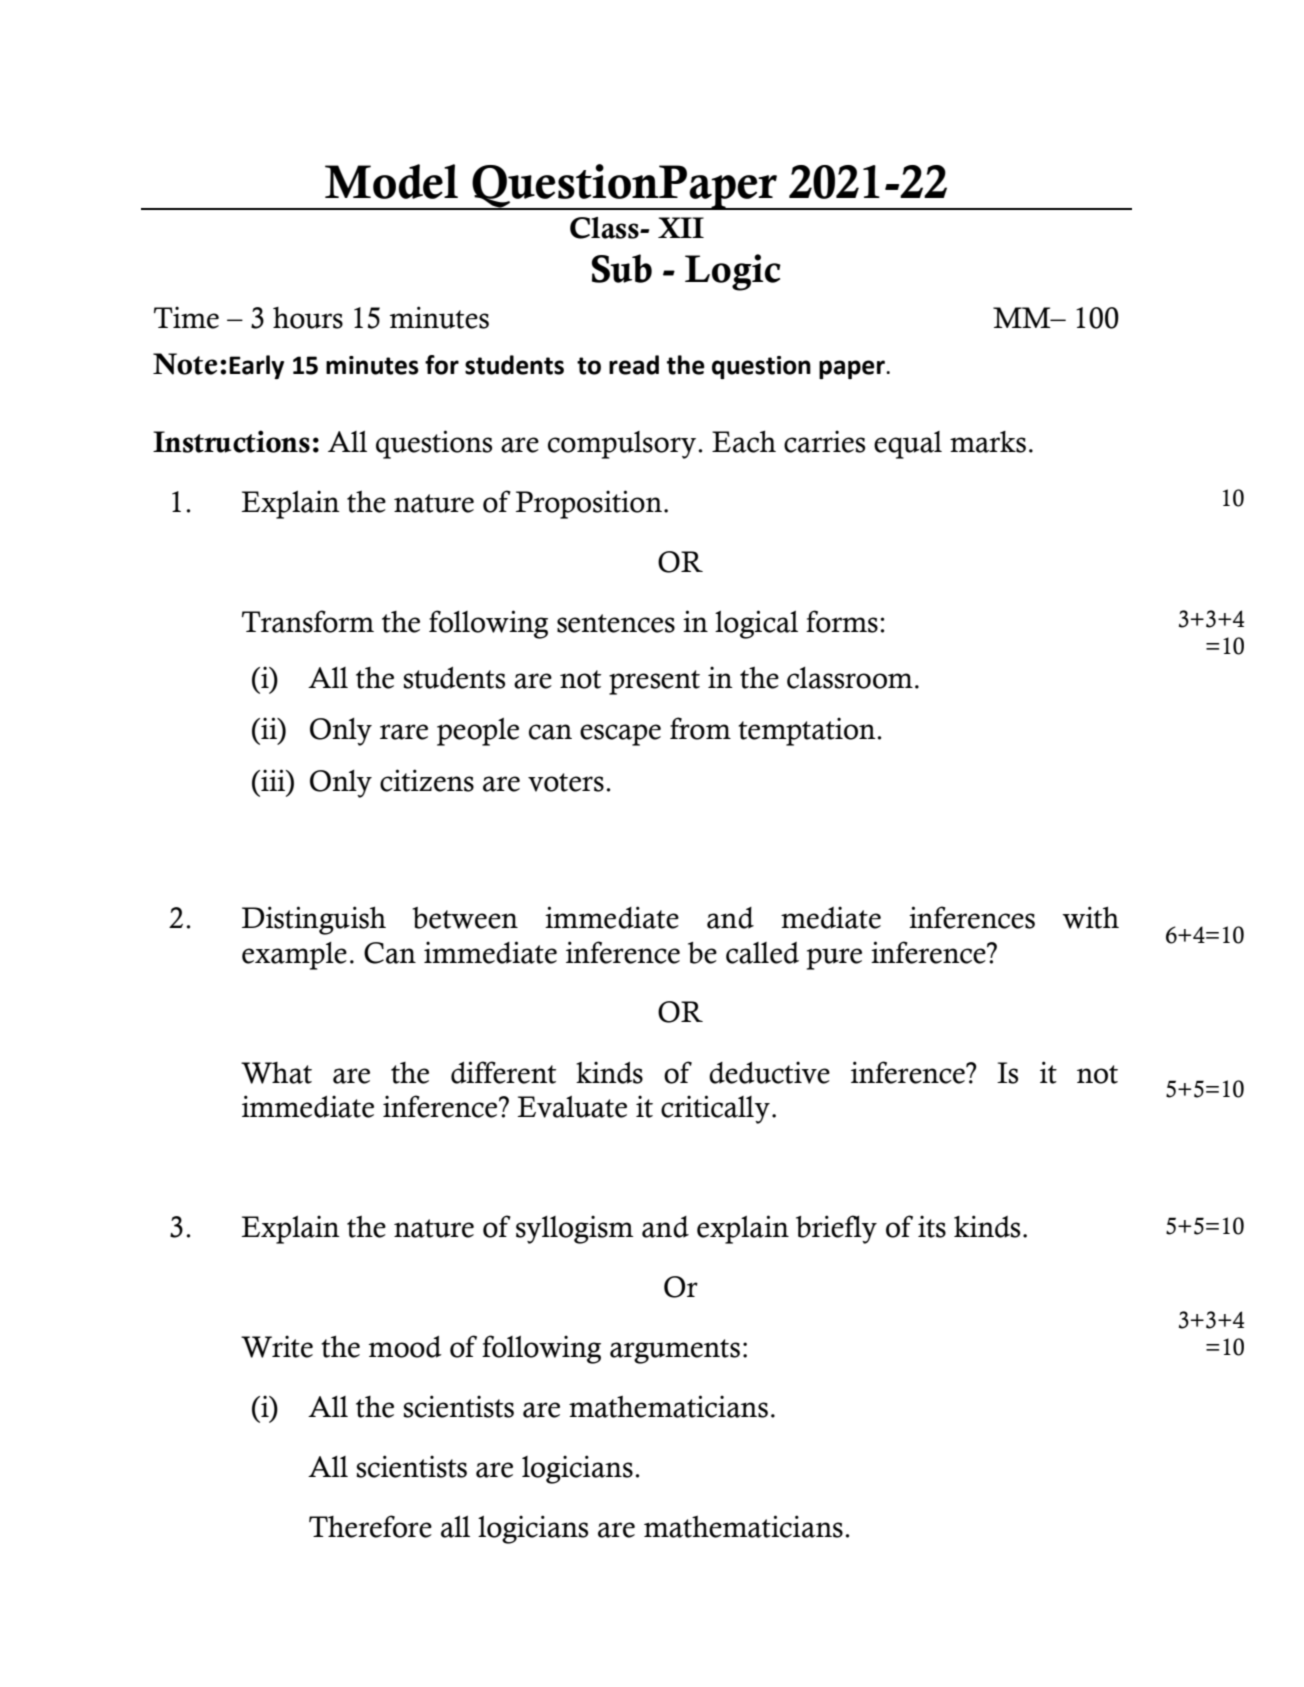  Describe the element at coordinates (314, 920) in the screenshot. I see `Distinguish` at that location.
